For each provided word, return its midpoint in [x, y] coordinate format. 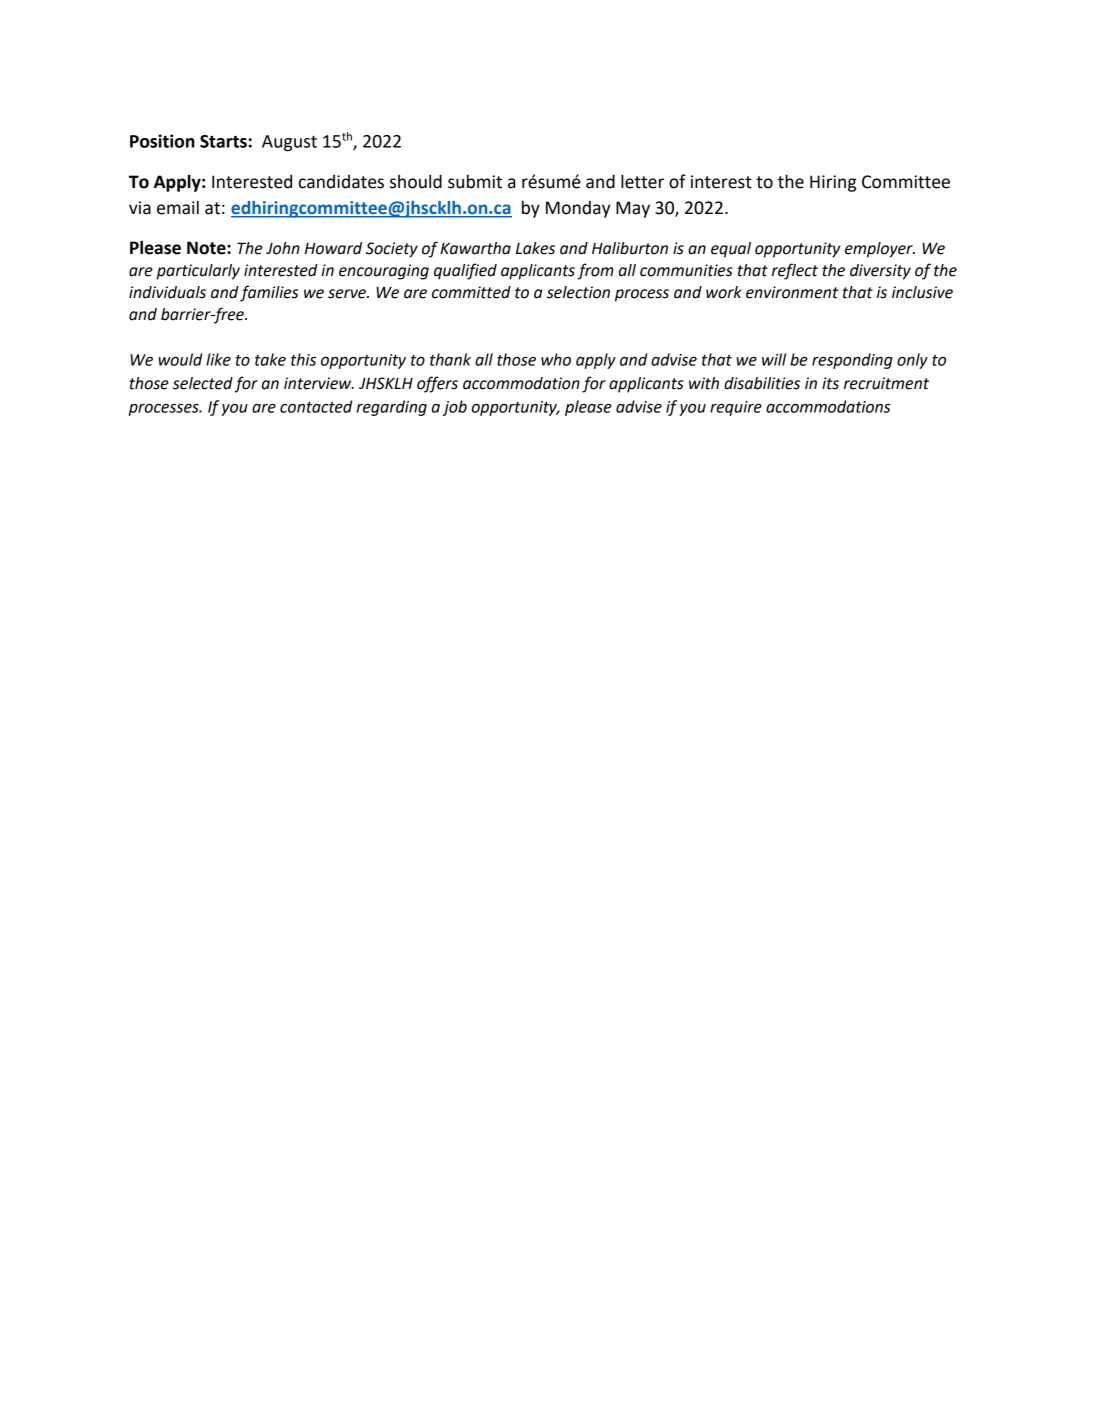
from [595, 271]
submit [475, 182]
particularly [198, 272]
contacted [316, 406]
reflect [795, 271]
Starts [223, 141]
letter [642, 181]
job [455, 408]
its [830, 383]
